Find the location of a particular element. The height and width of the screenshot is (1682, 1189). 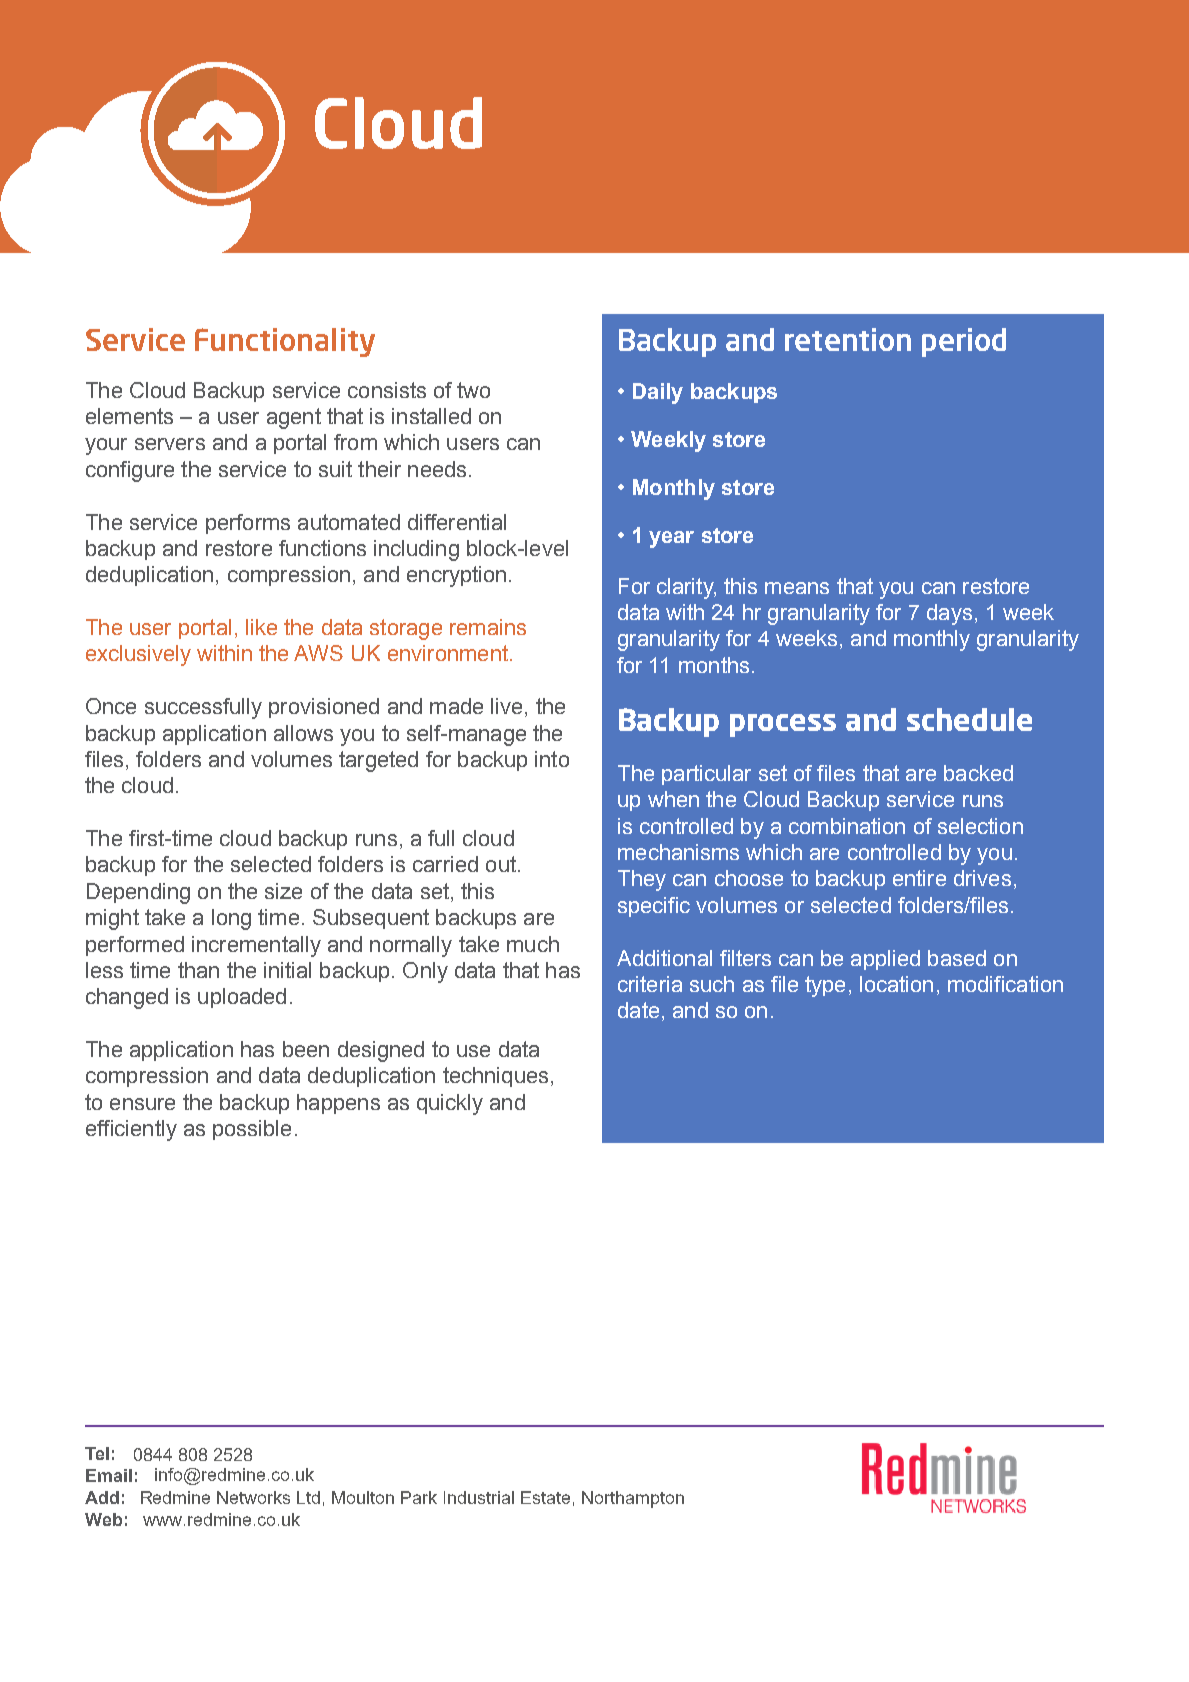

allows is located at coordinates (303, 733).
